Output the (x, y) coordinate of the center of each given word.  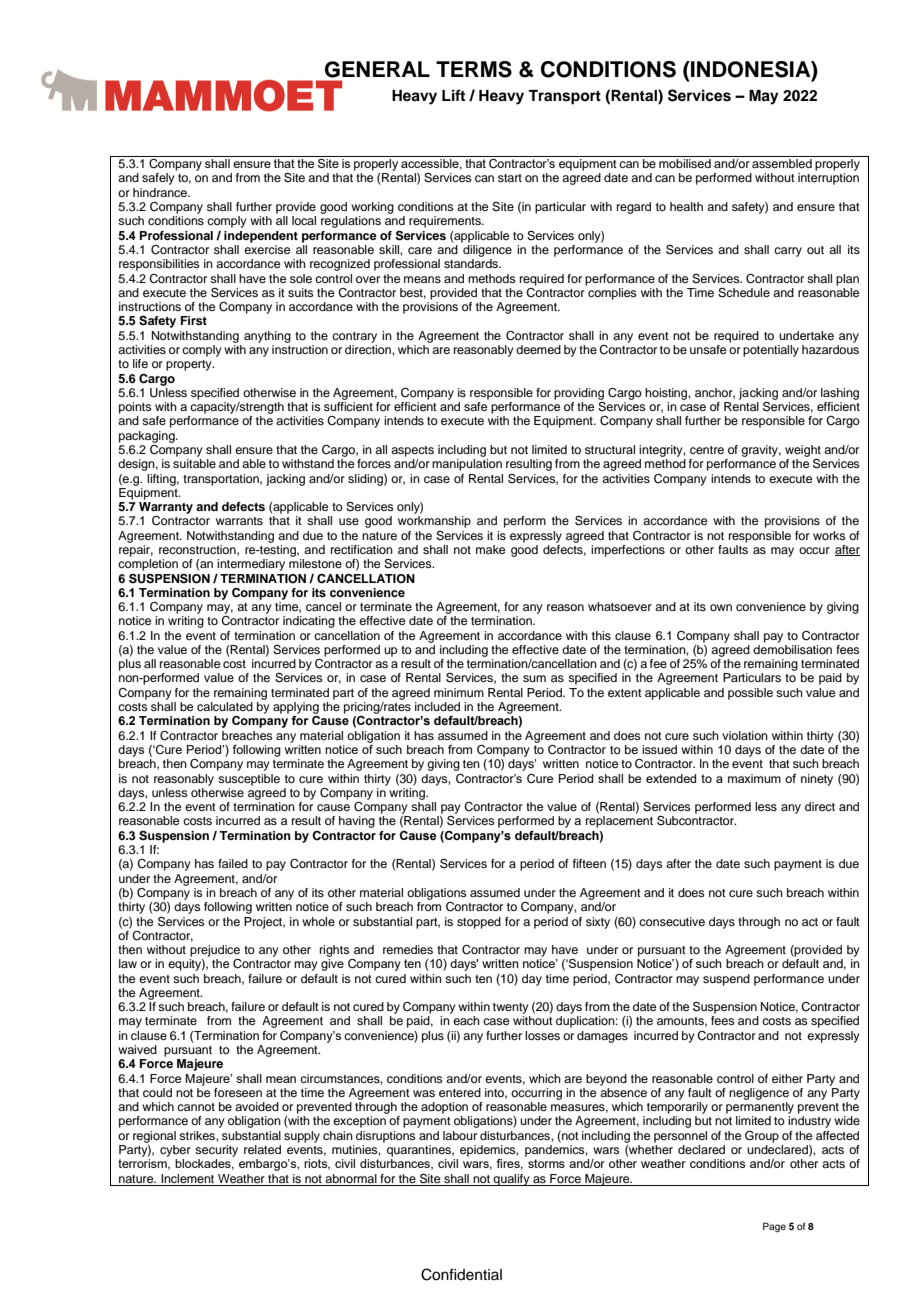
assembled (782, 163)
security (216, 1151)
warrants (239, 521)
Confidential (461, 1274)
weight (803, 451)
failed (233, 863)
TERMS (474, 69)
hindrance (161, 192)
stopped (479, 923)
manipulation (467, 465)
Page (774, 1227)
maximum (754, 778)
